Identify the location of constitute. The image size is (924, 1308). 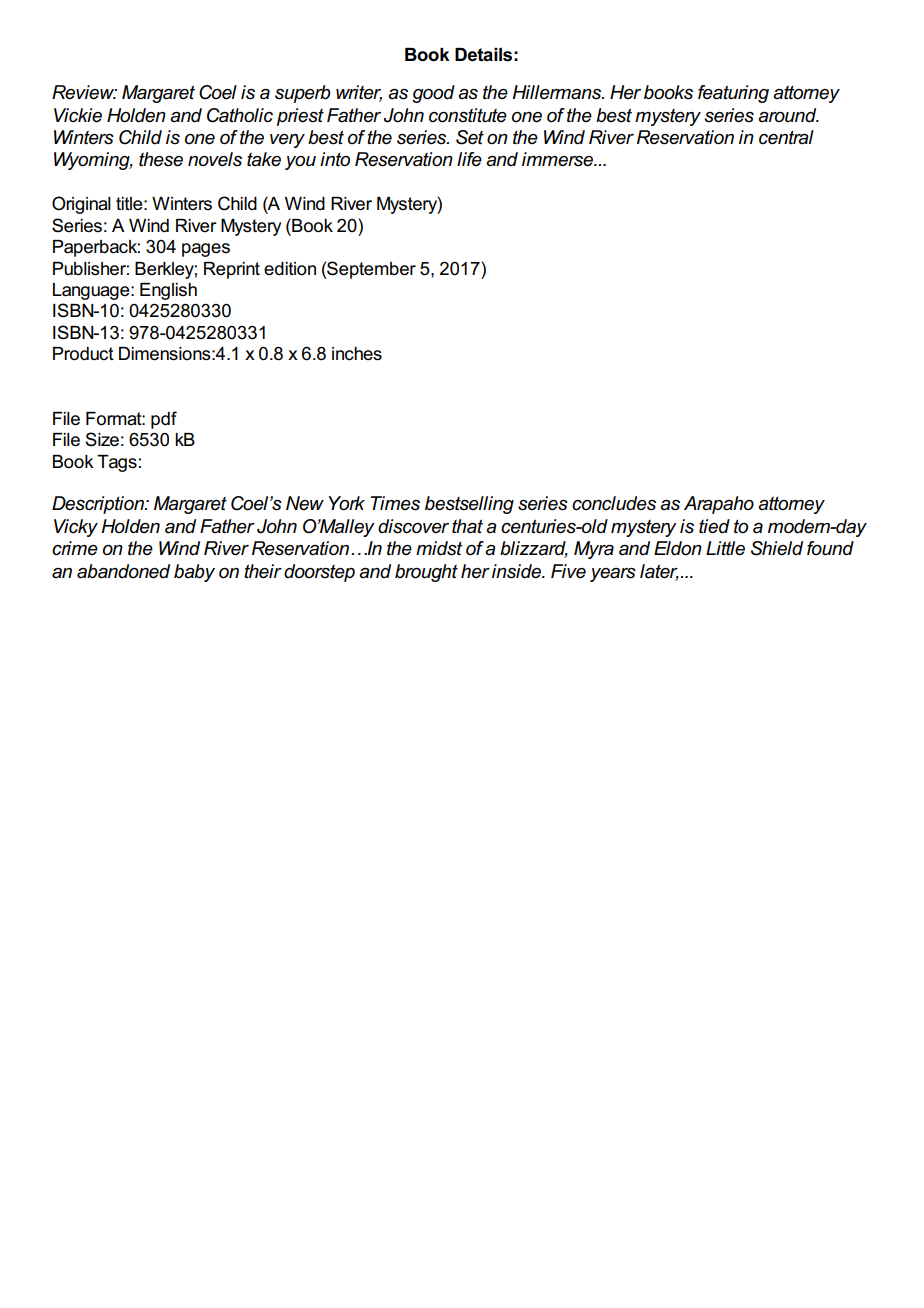
(468, 115).
